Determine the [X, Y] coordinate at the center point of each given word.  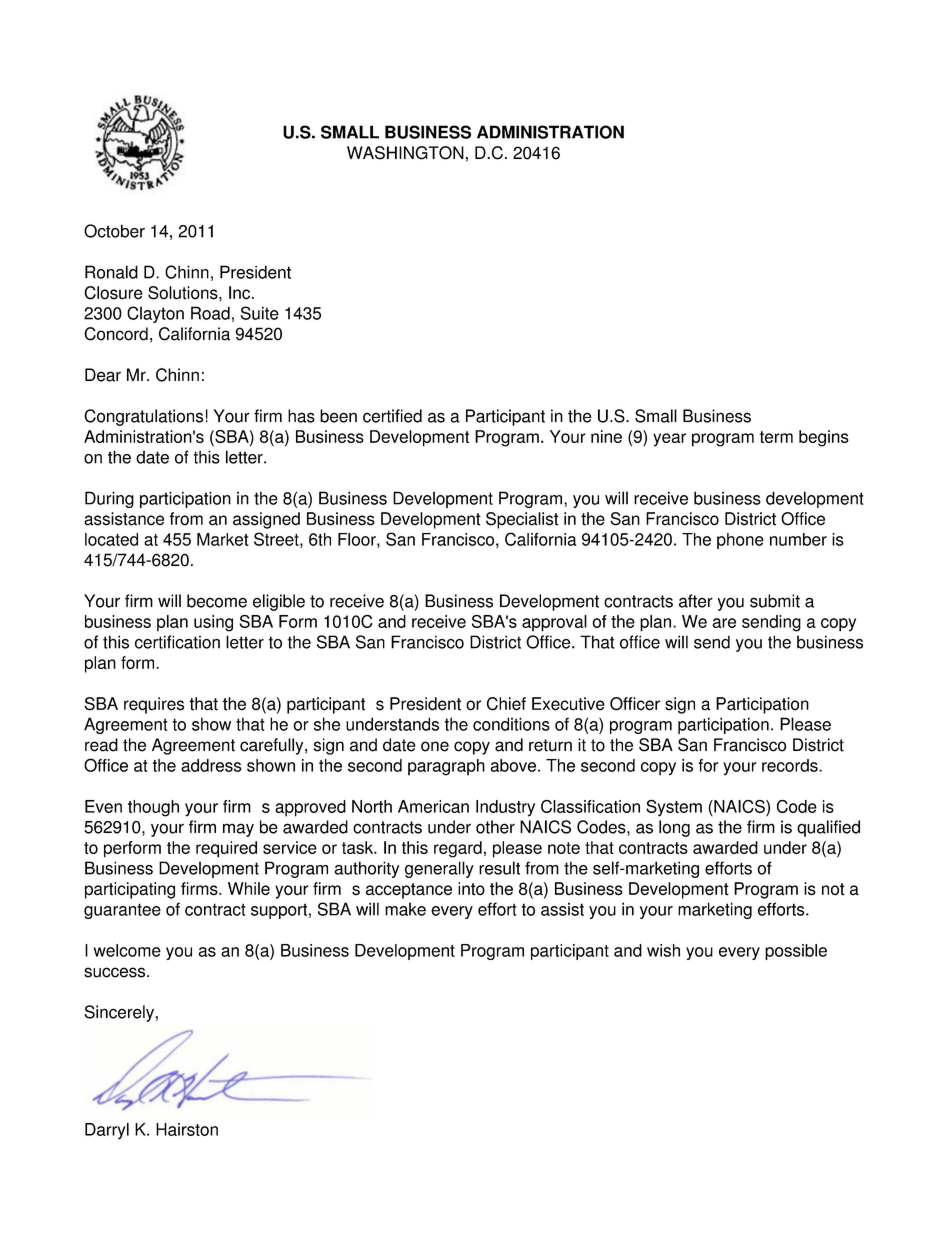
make [405, 909]
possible [796, 952]
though [153, 808]
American [433, 806]
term [776, 437]
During [109, 499]
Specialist [522, 520]
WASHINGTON [405, 153]
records [791, 765]
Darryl [107, 1131]
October [114, 231]
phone [740, 541]
